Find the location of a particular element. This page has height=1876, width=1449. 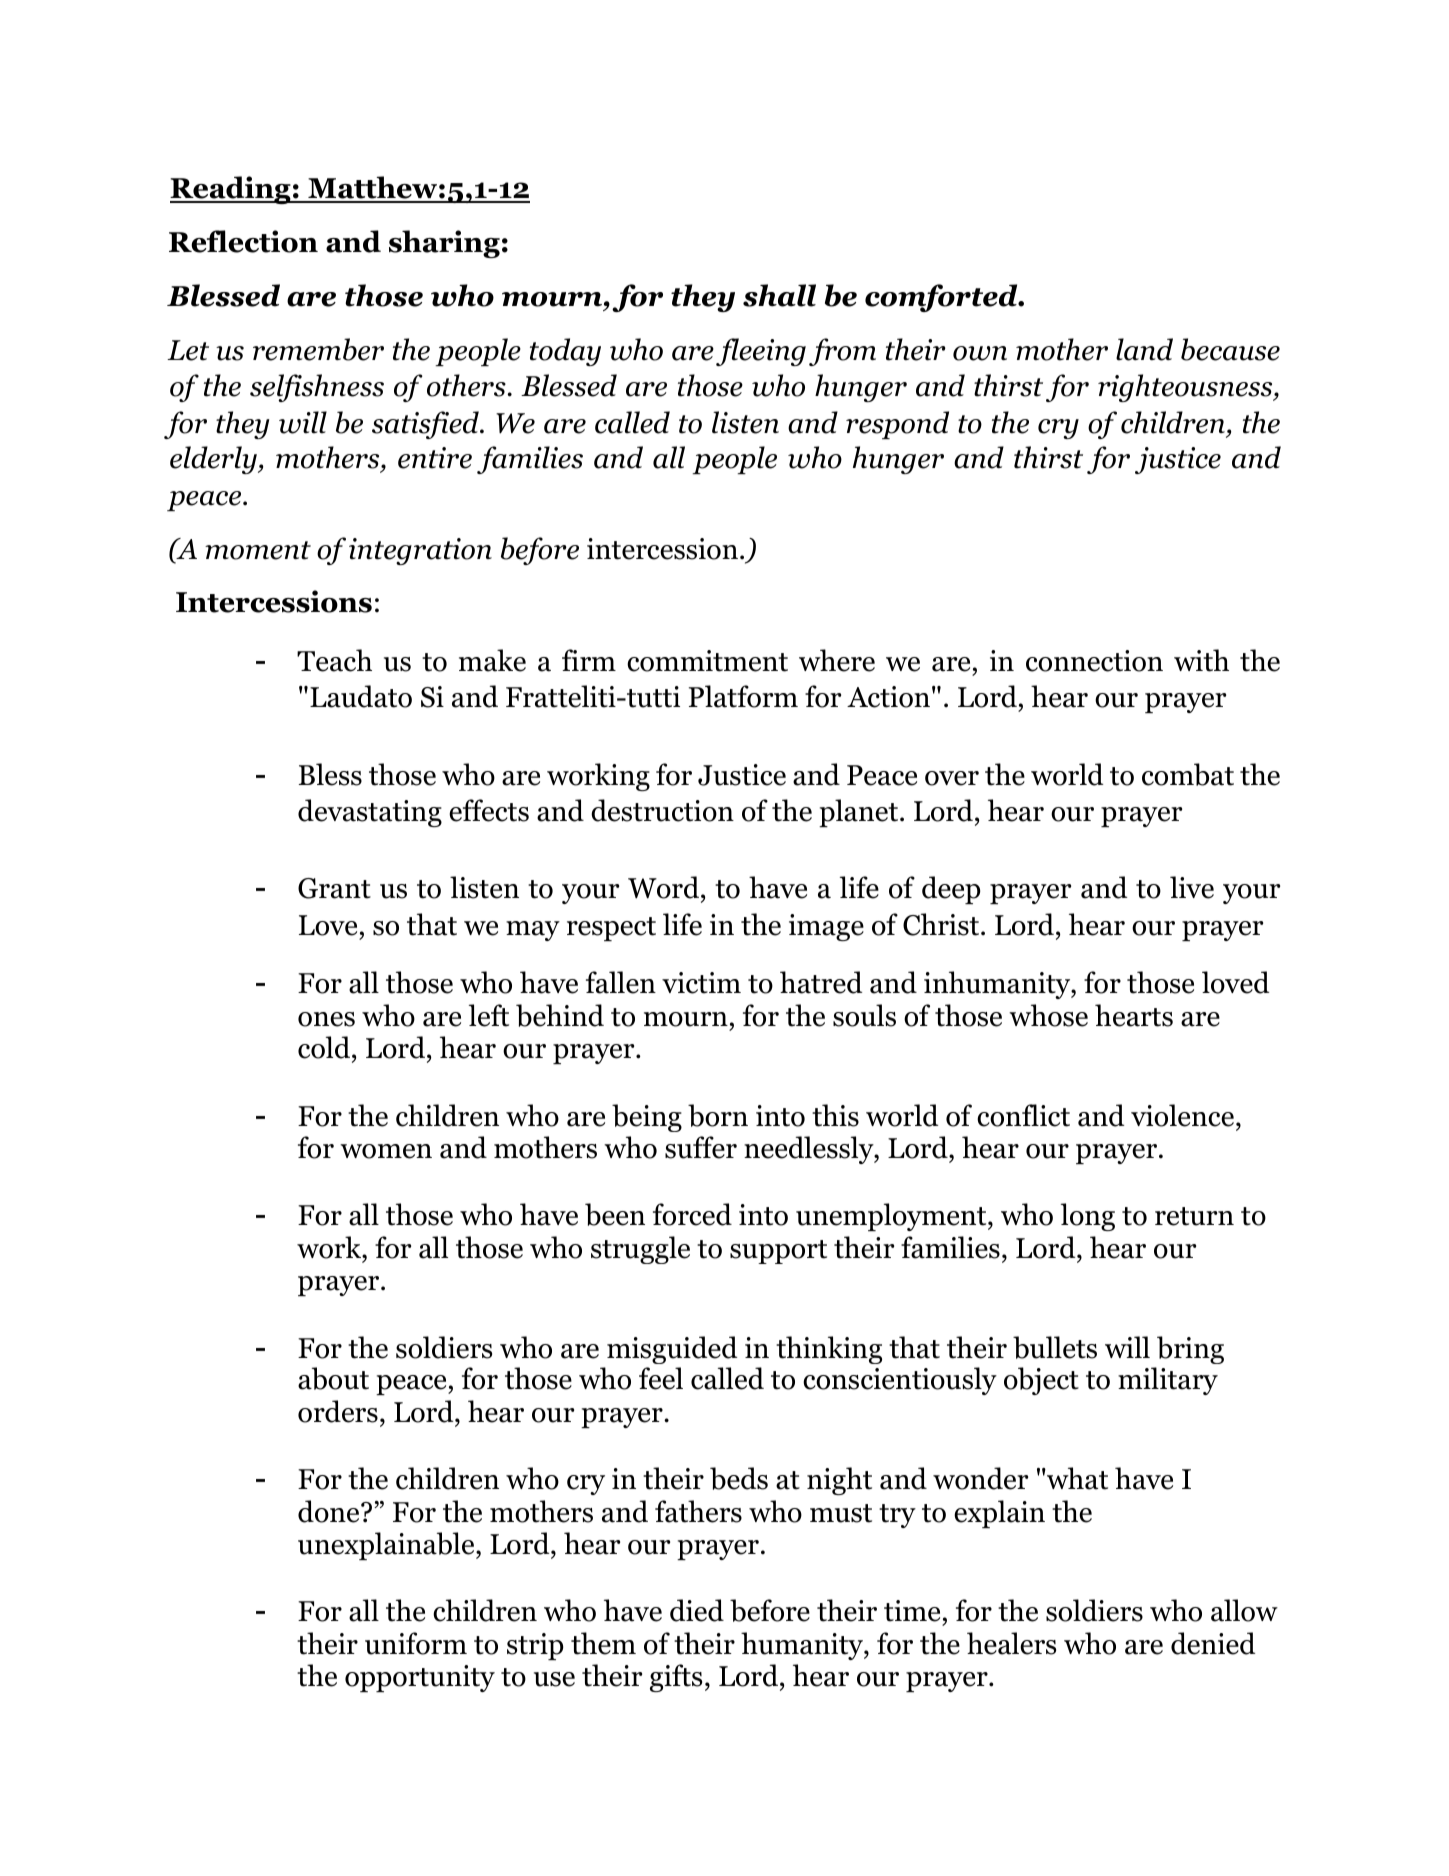

shall is located at coordinates (779, 295).
